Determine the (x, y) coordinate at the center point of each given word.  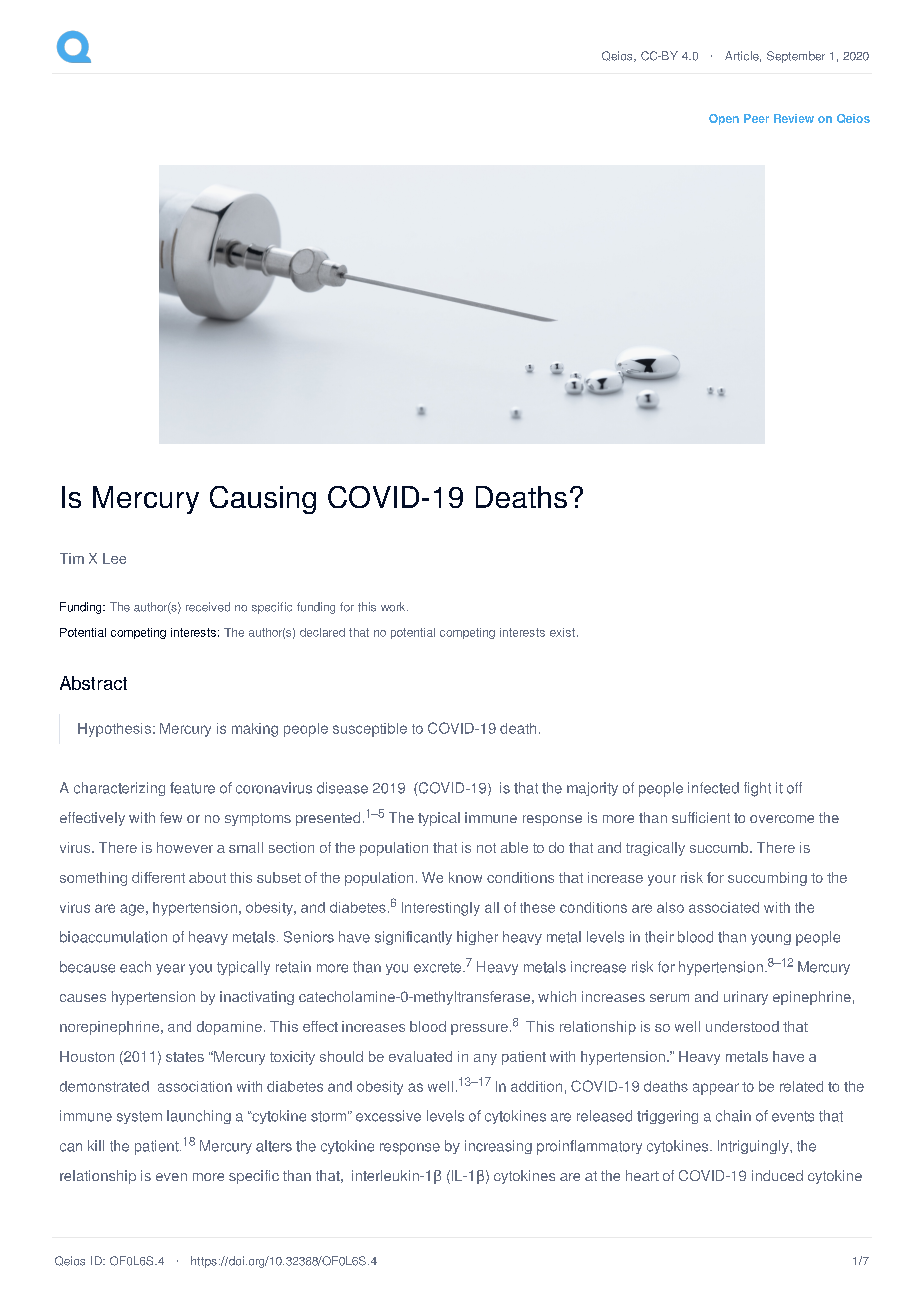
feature (192, 788)
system (139, 1117)
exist (562, 632)
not (486, 848)
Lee (114, 558)
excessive (388, 1116)
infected (713, 788)
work (394, 607)
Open (724, 119)
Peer (756, 118)
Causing (263, 500)
